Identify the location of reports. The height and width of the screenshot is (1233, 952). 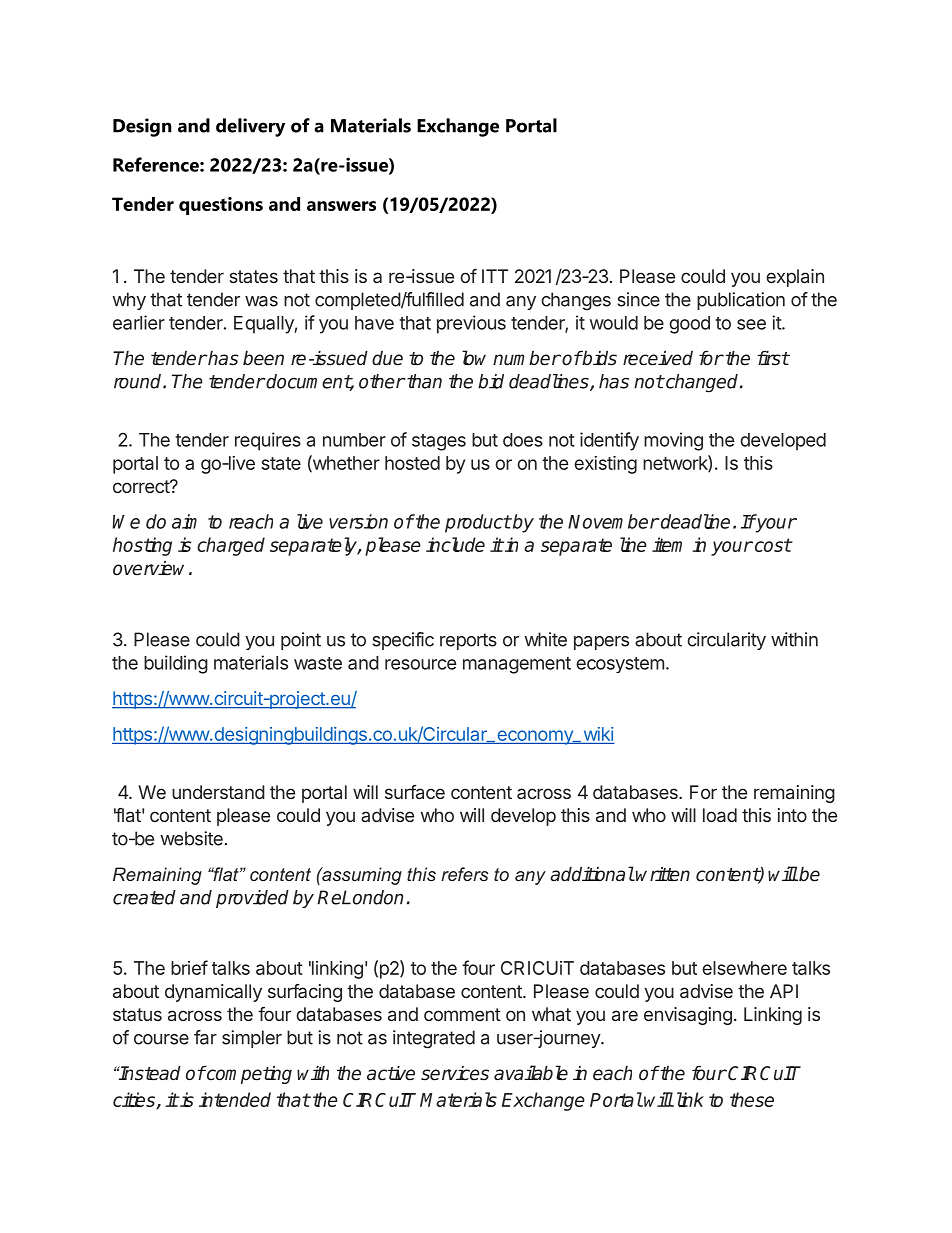
(468, 641).
